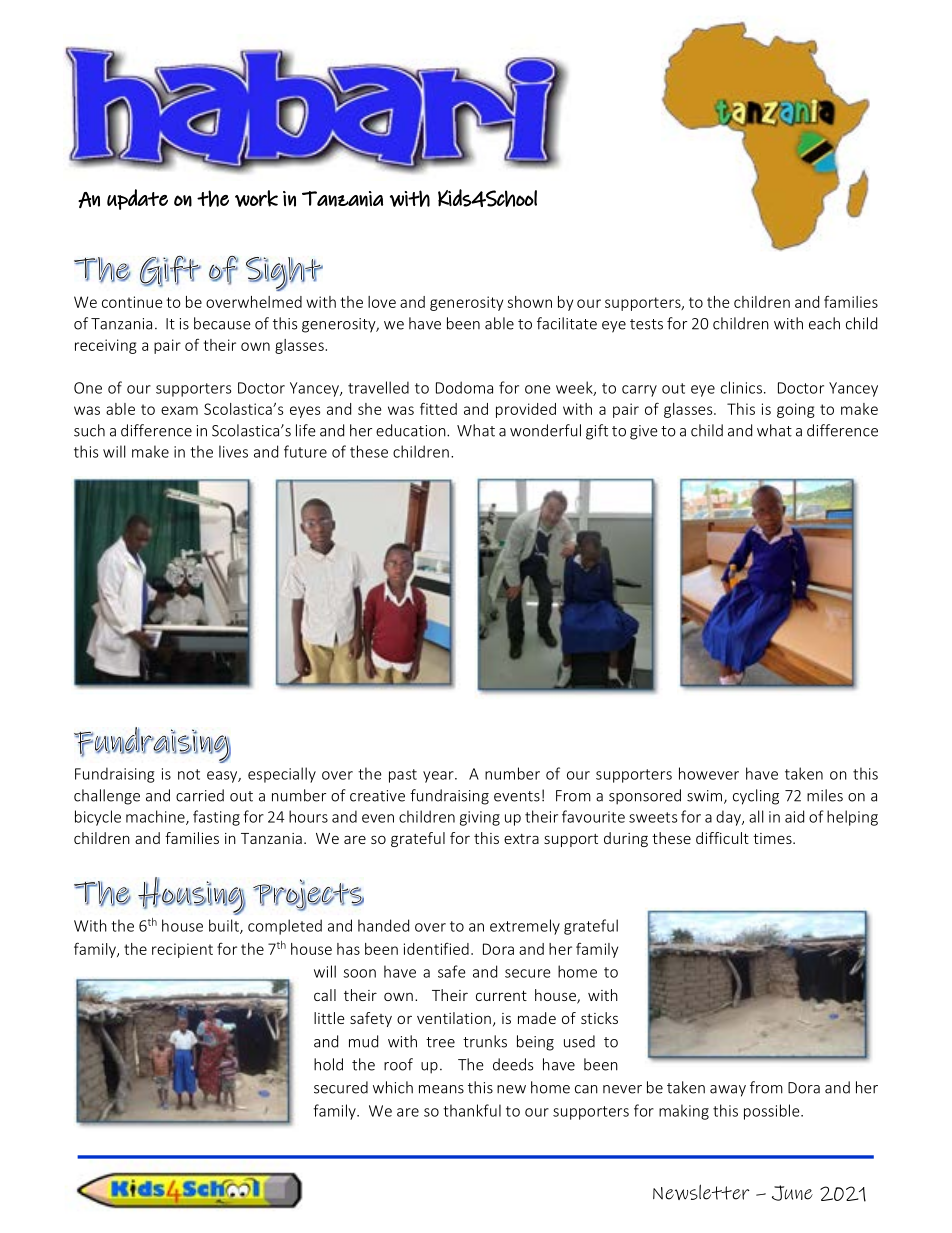 Image resolution: width=952 pixels, height=1233 pixels. I want to click on each, so click(824, 323).
